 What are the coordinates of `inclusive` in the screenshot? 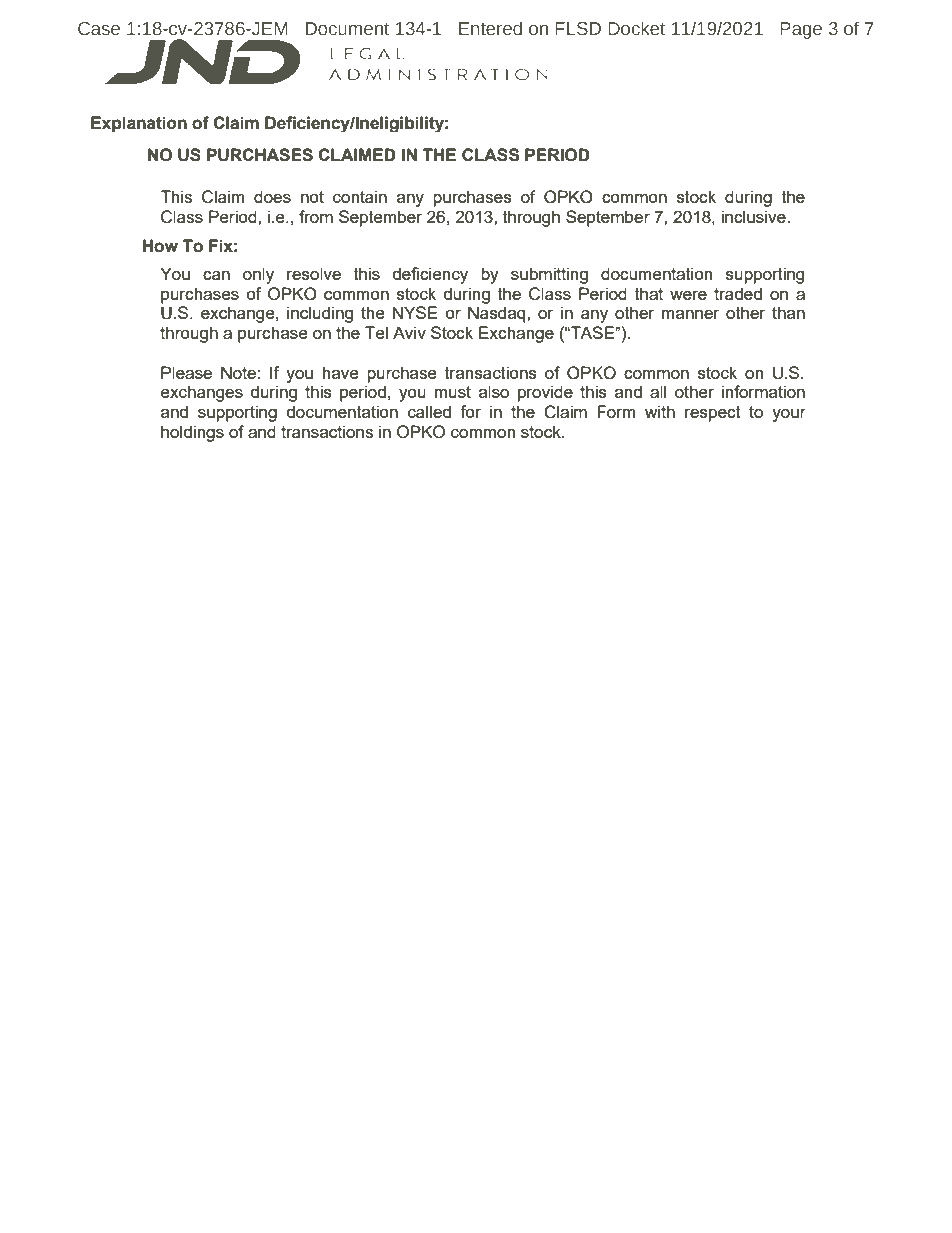 It's located at (754, 216).
